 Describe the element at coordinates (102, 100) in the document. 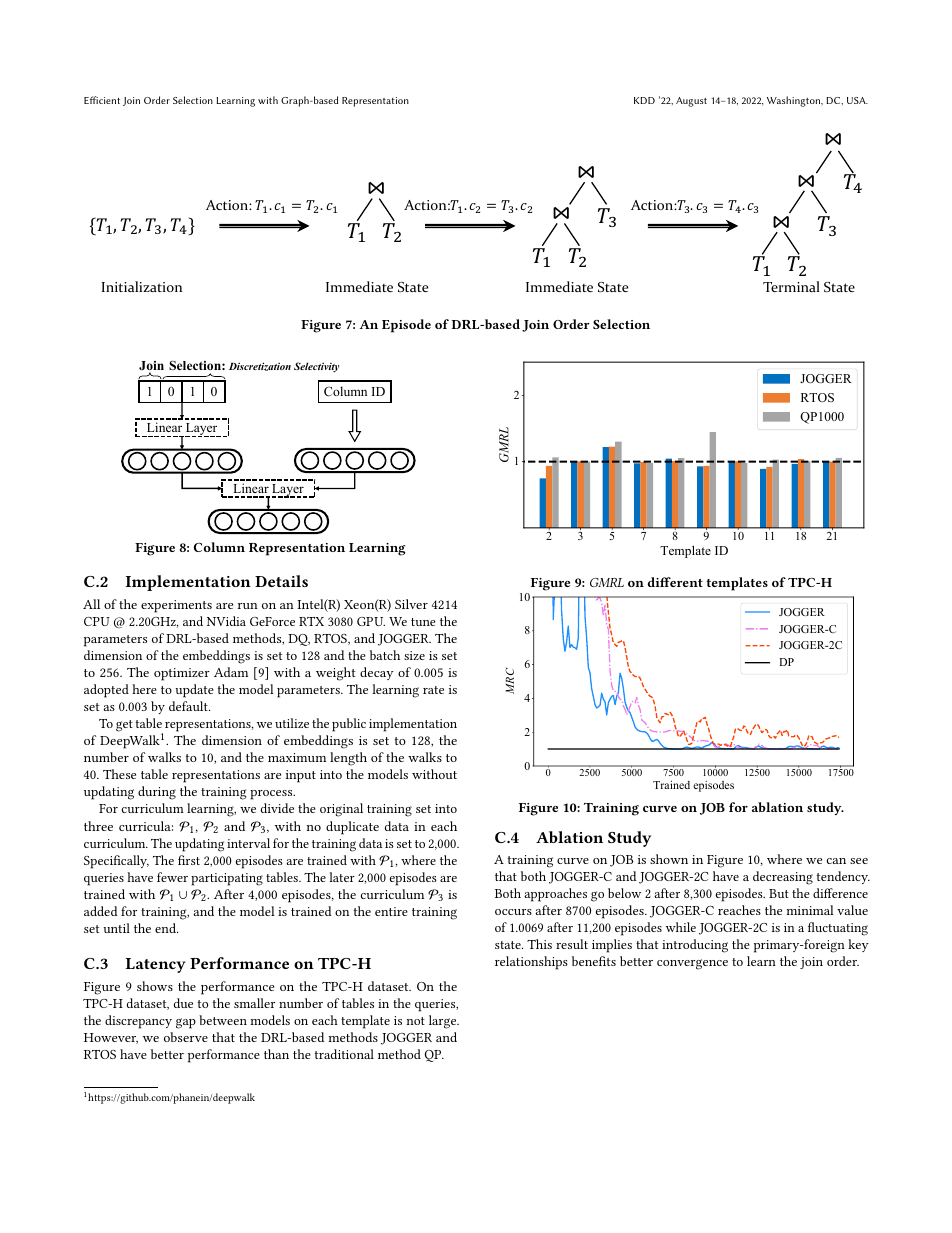

I see `Efficient` at that location.
